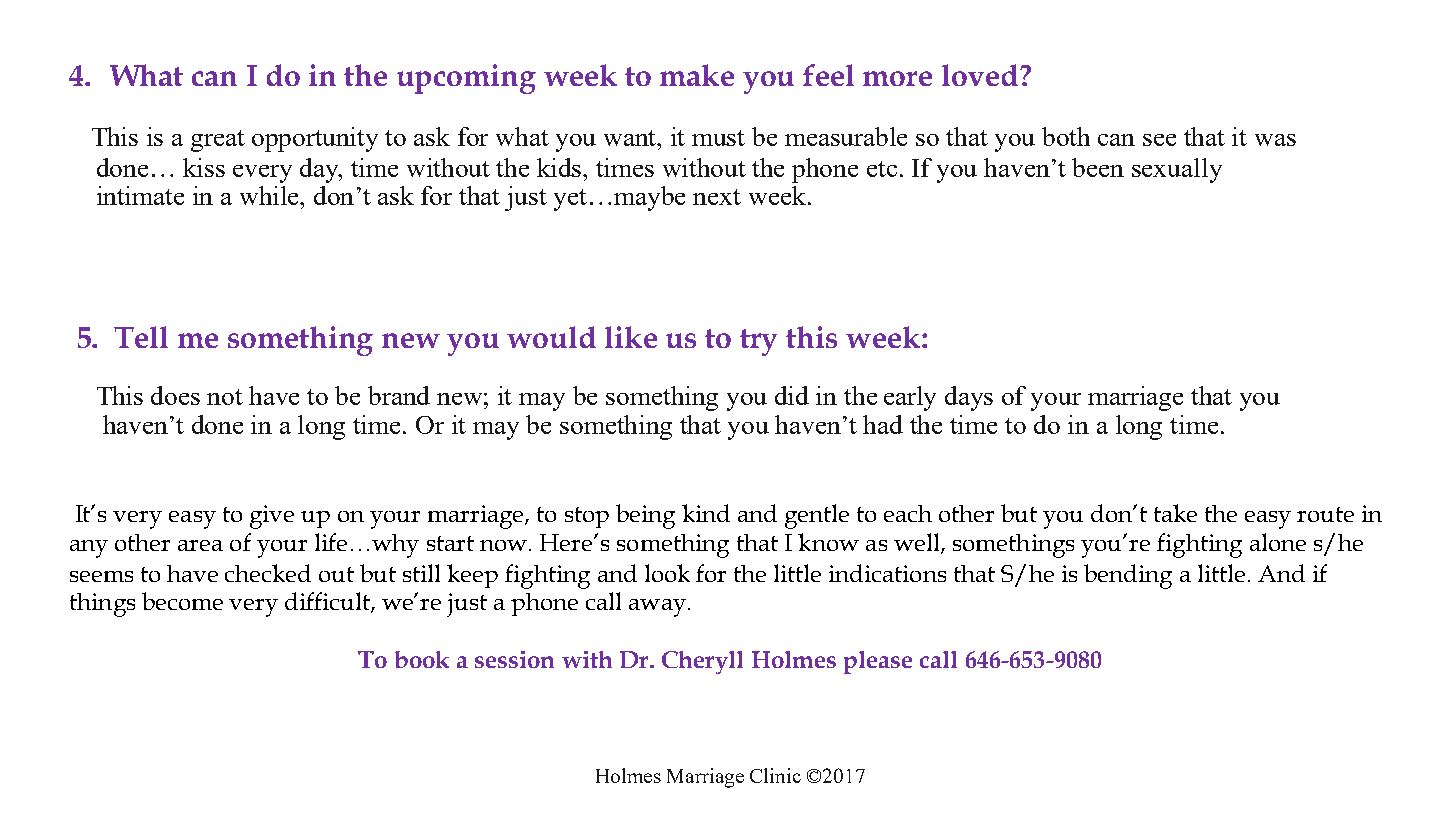 This document has width=1456, height=819. Describe the element at coordinates (969, 398) in the document. I see `days` at that location.
